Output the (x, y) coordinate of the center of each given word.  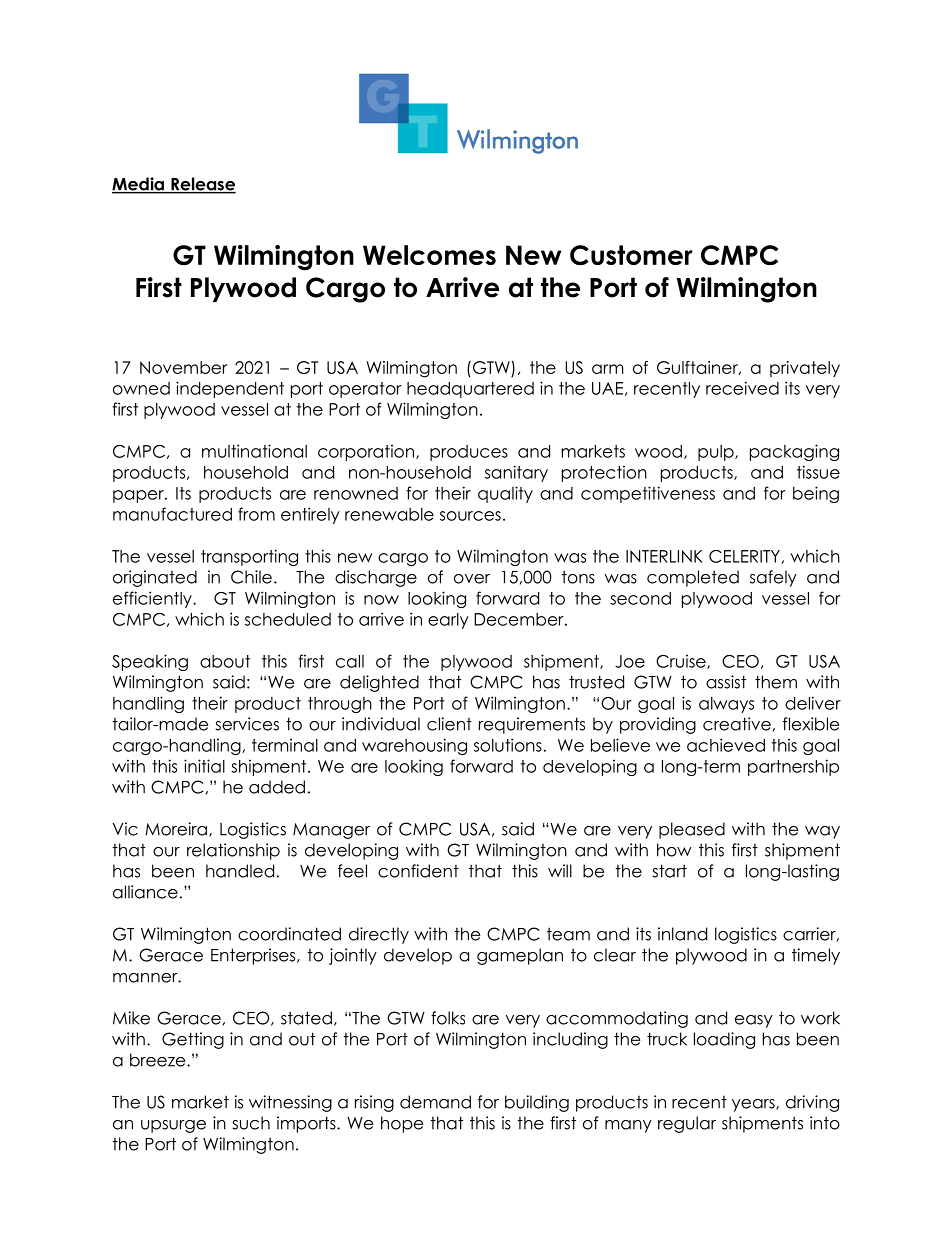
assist (726, 682)
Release (202, 185)
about (225, 661)
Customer (631, 255)
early (448, 621)
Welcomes (429, 255)
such (251, 1123)
